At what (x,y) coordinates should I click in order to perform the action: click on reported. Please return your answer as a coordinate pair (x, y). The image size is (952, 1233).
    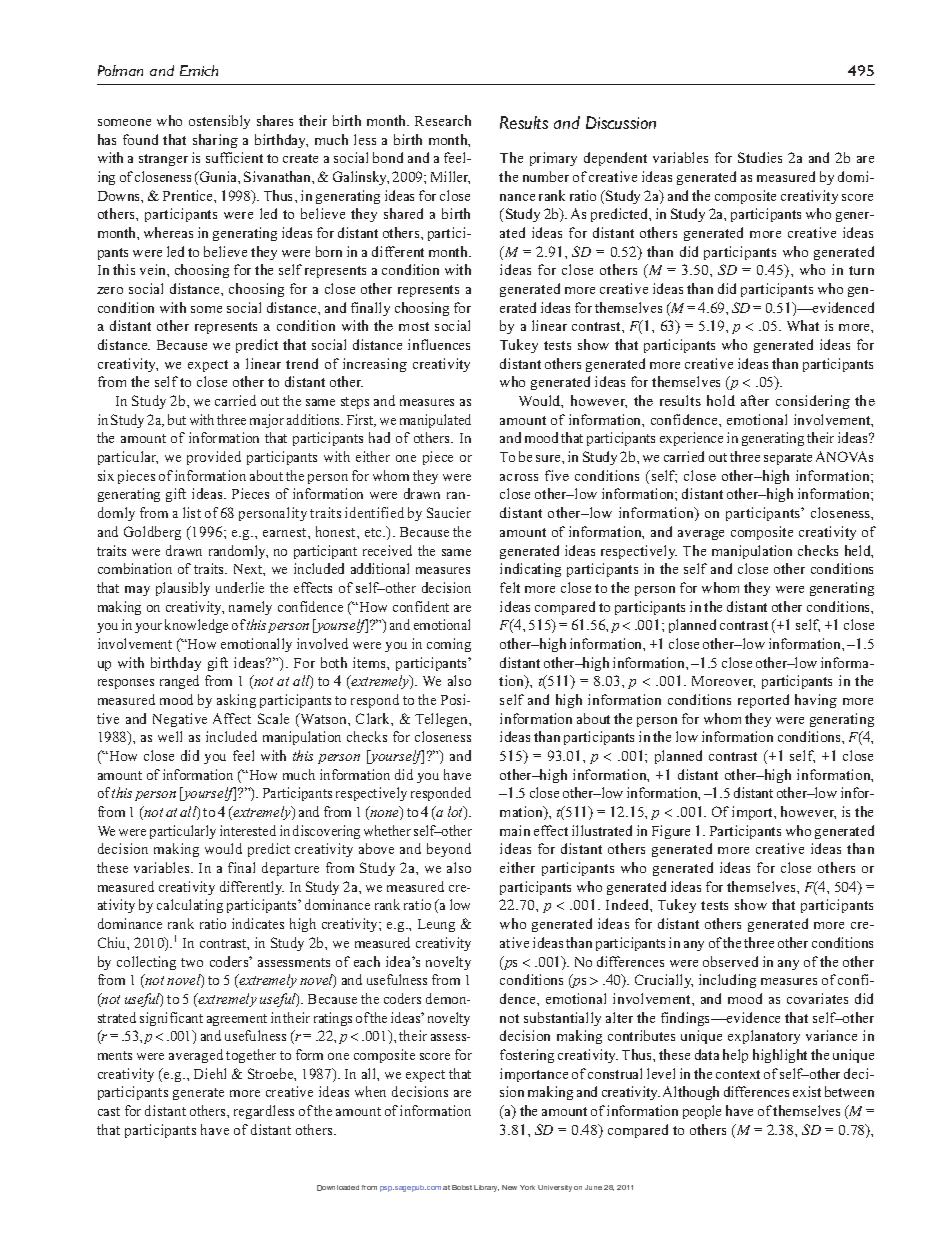
    Looking at the image, I should click on (763, 701).
